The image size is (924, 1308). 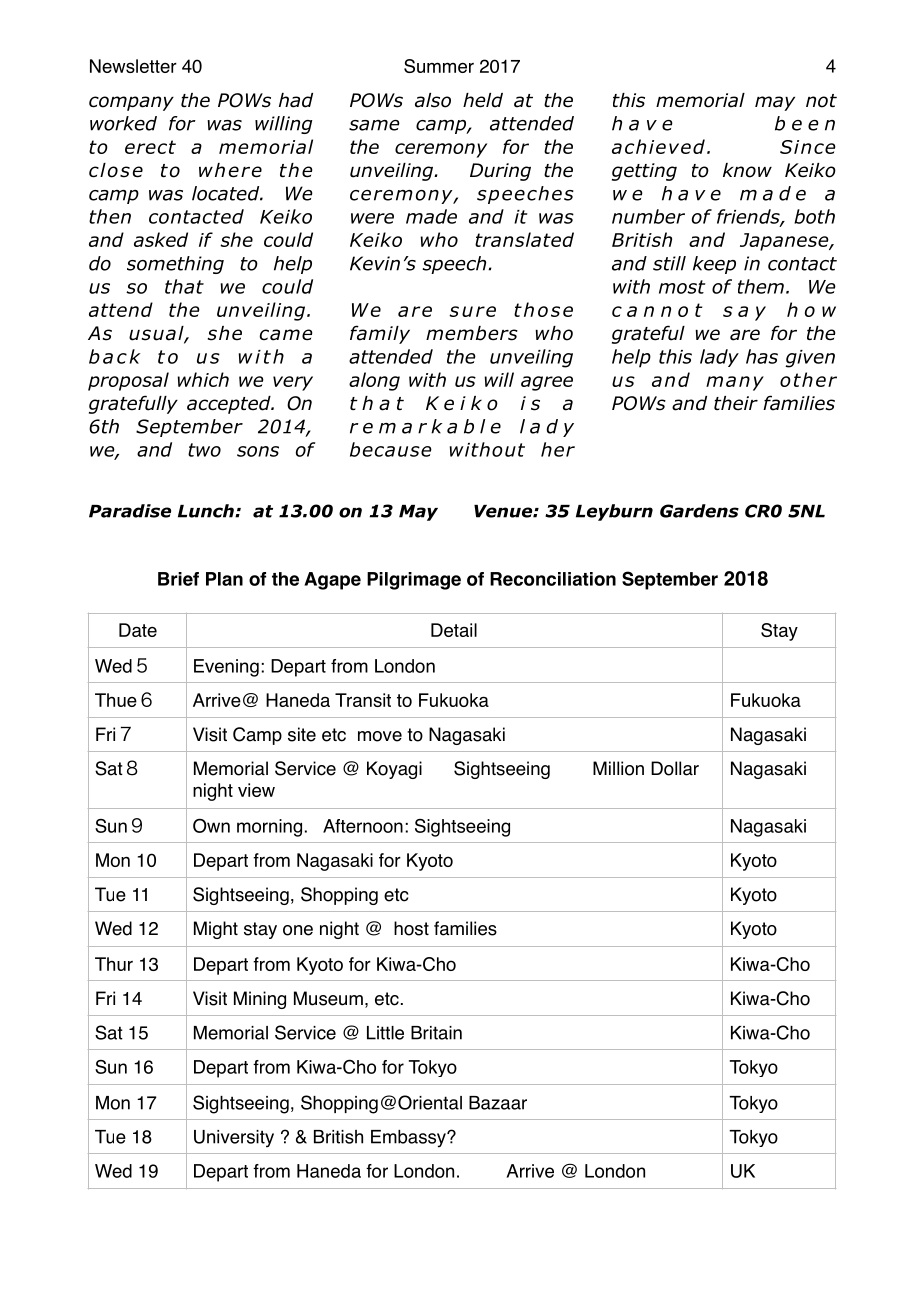 What do you see at coordinates (699, 511) in the document?
I see `Gardens` at bounding box center [699, 511].
